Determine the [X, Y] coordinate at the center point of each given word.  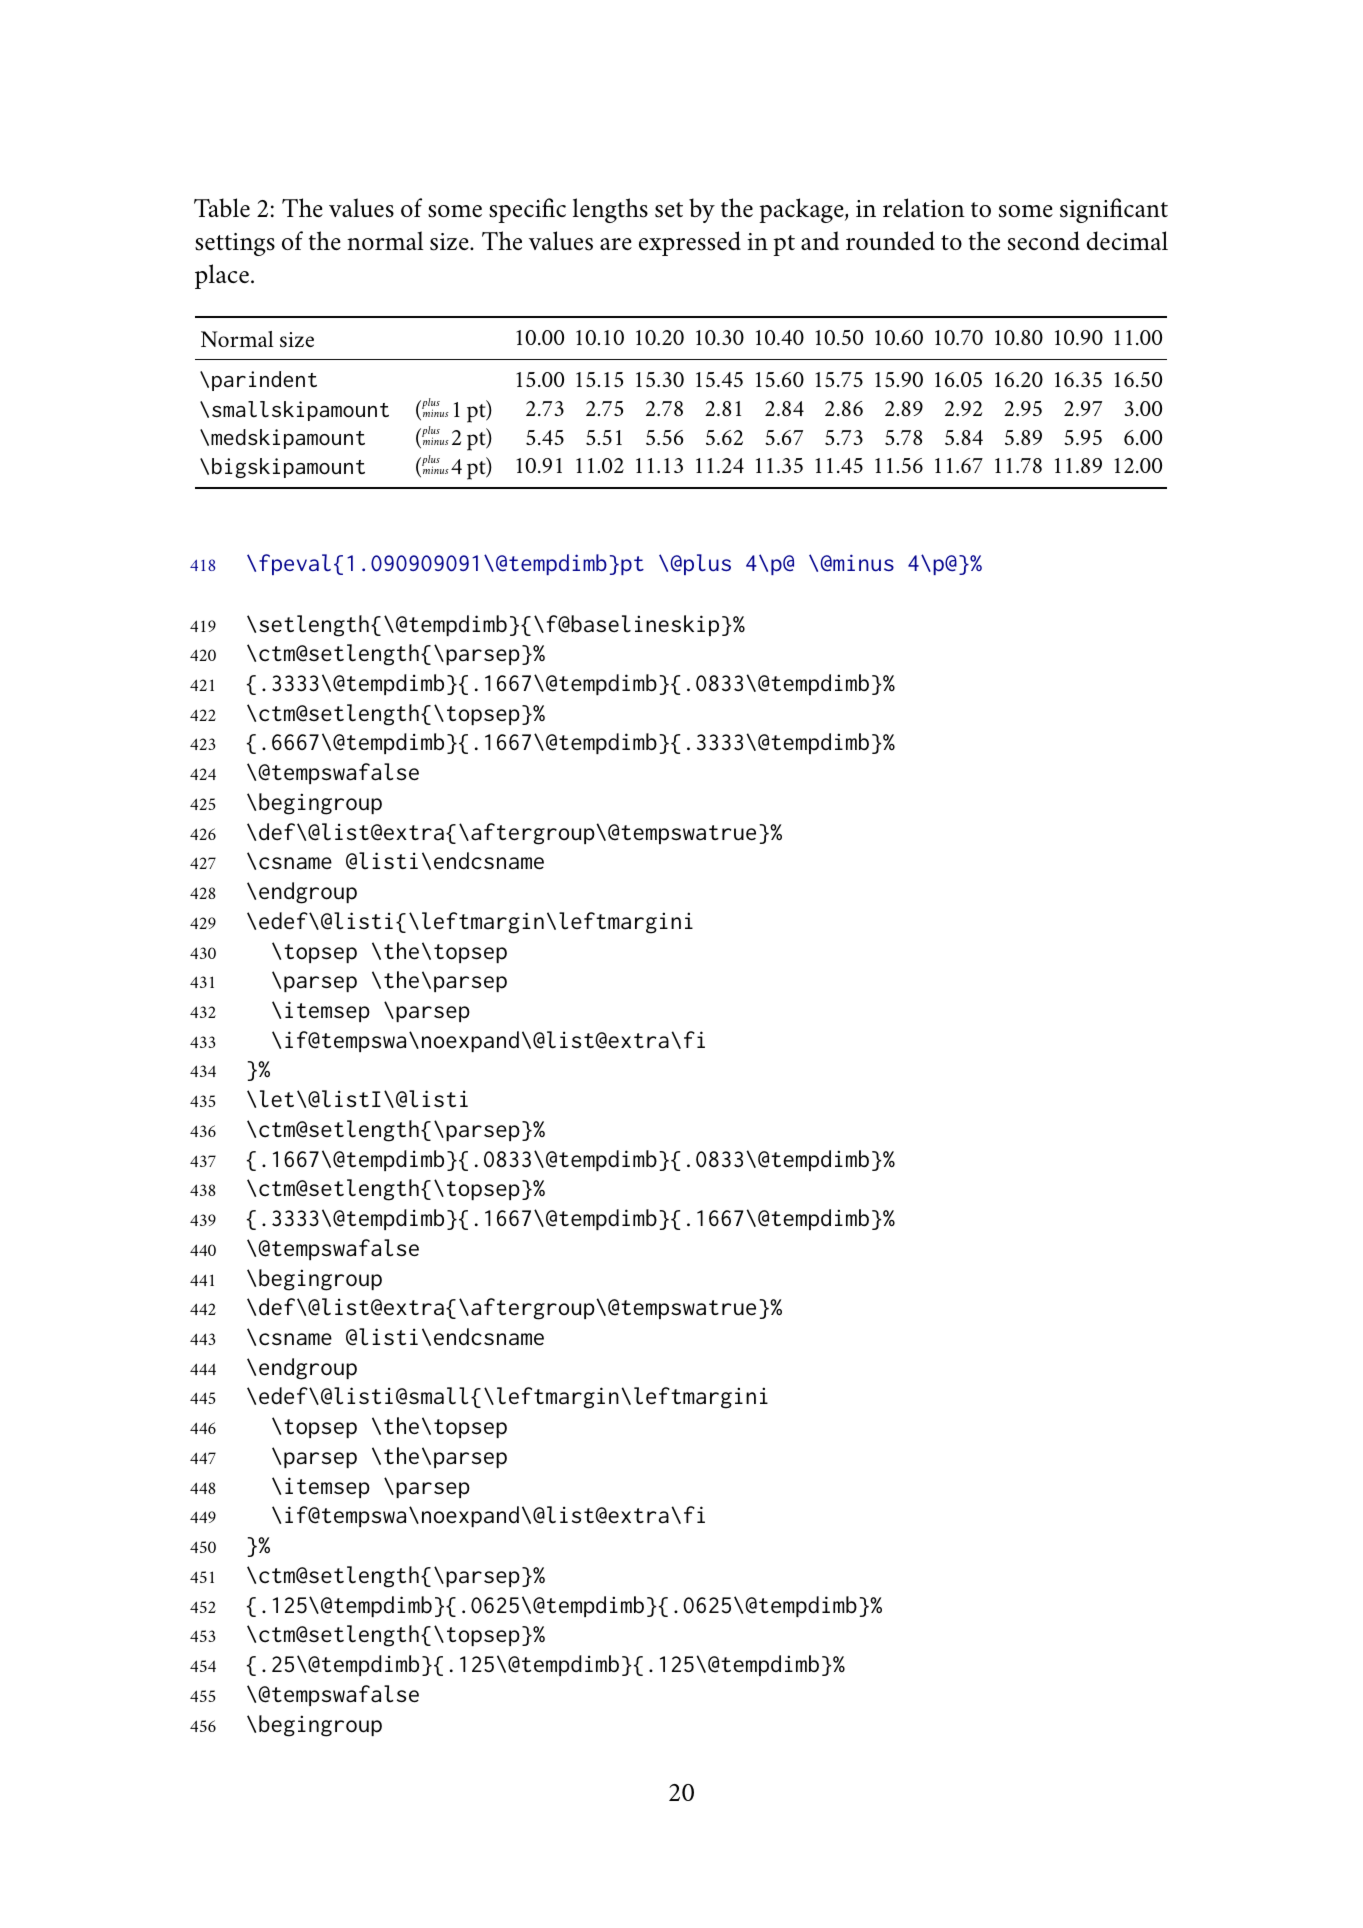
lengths [610, 210]
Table [222, 207]
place [222, 276]
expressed [690, 243]
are [616, 244]
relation [924, 207]
